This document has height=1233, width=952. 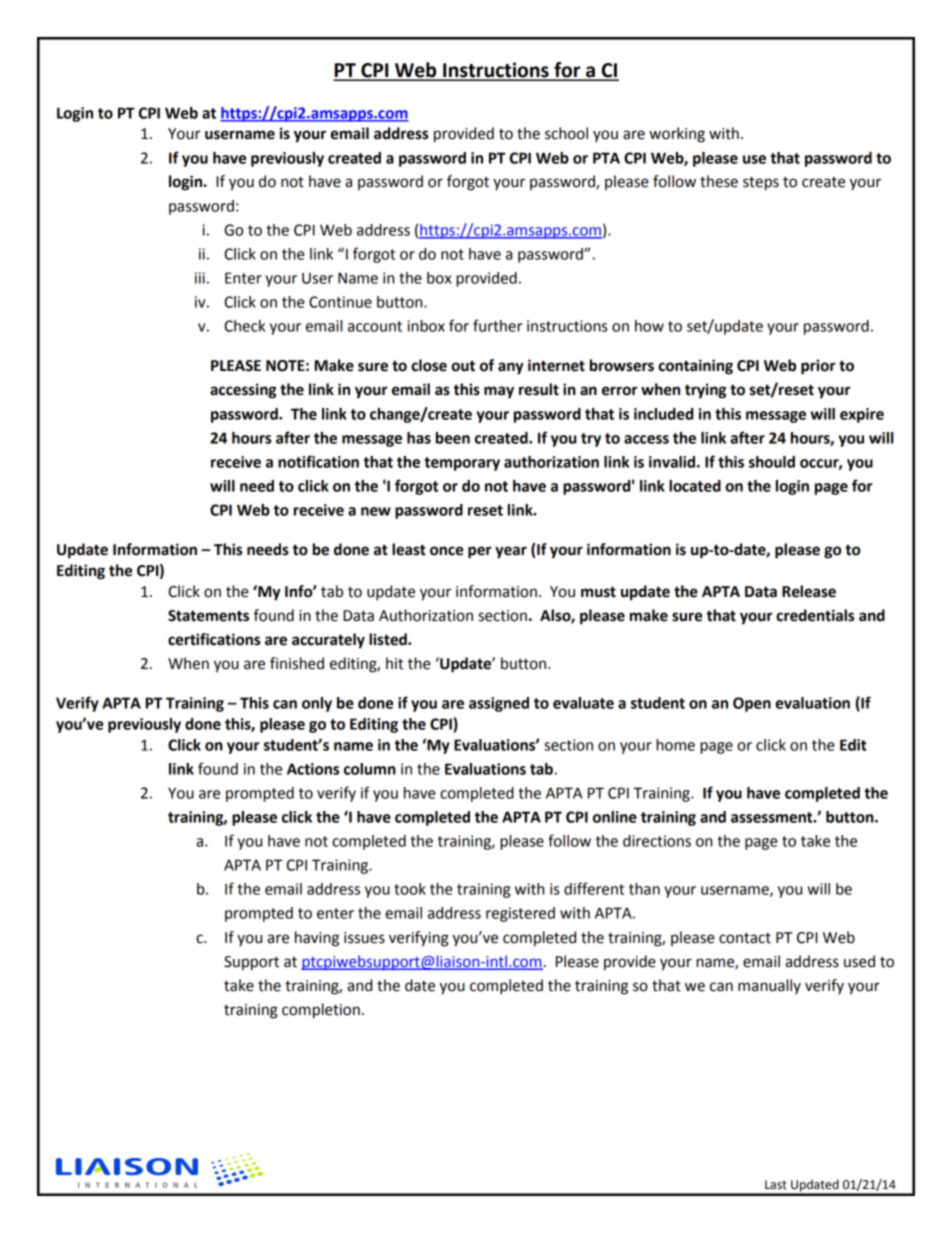 What do you see at coordinates (511, 552) in the document?
I see `year` at bounding box center [511, 552].
